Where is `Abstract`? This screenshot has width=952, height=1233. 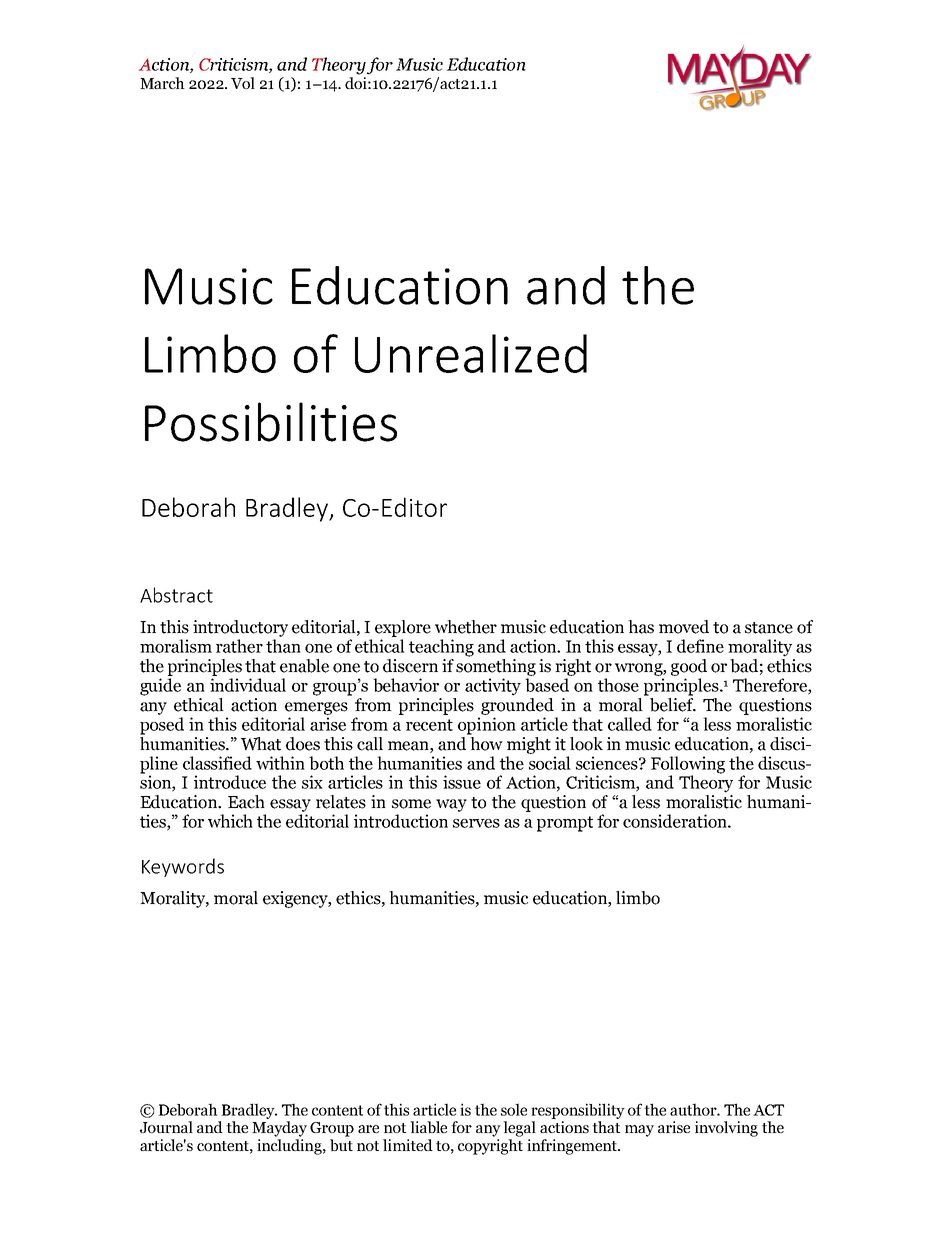
Abstract is located at coordinates (176, 595).
